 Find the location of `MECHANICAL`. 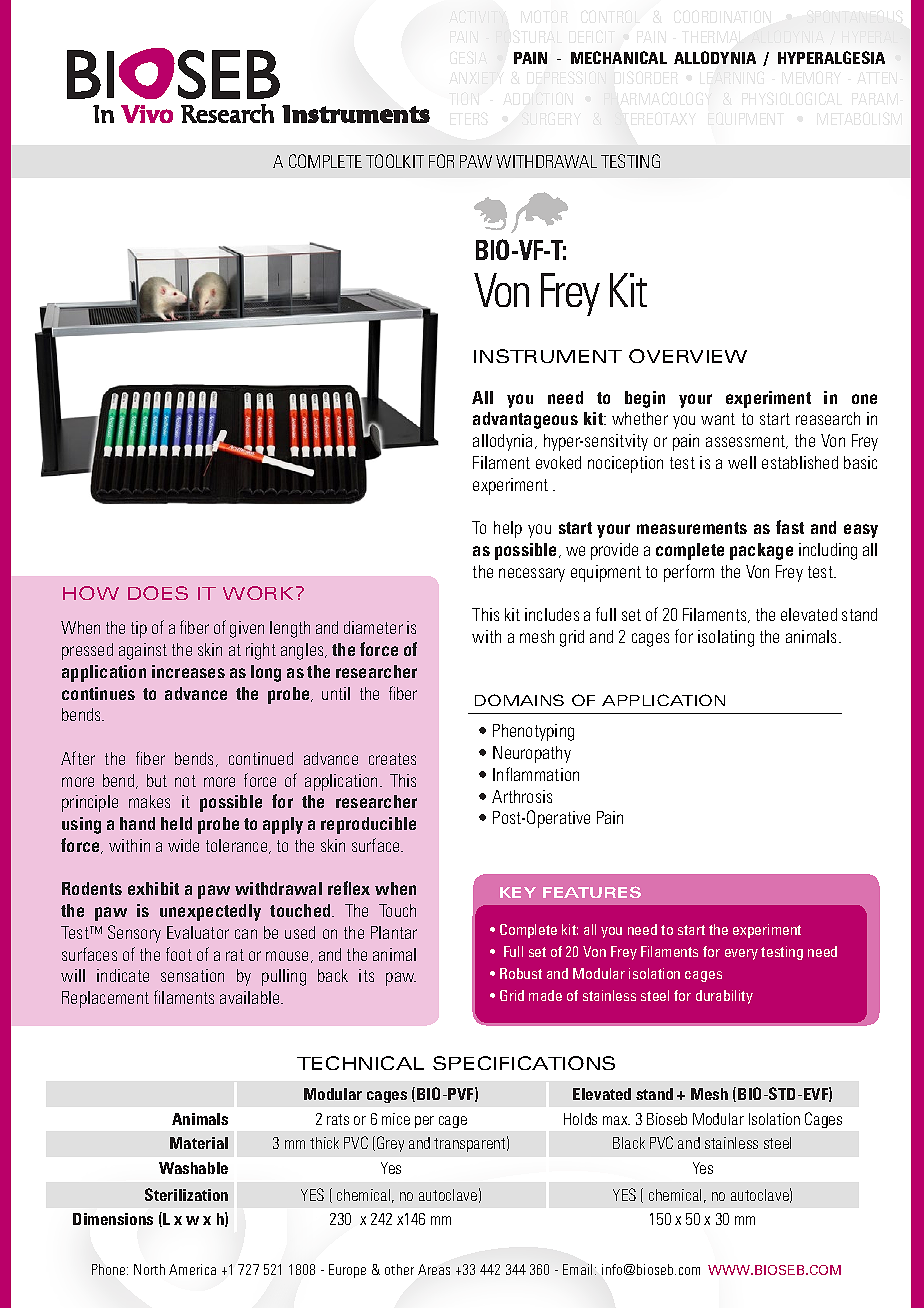

MECHANICAL is located at coordinates (619, 57).
